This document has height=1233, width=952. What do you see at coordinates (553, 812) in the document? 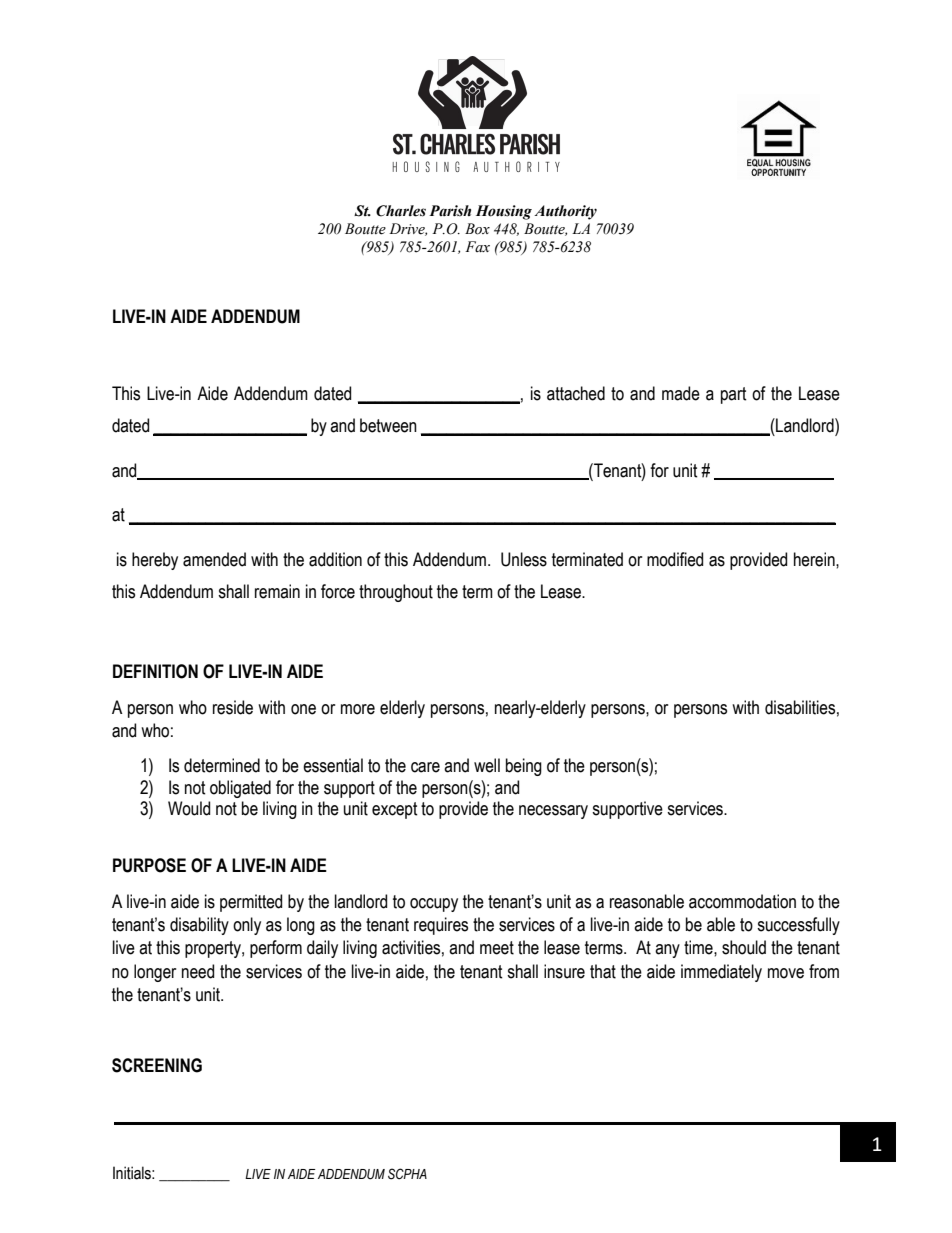
I see `necessary` at bounding box center [553, 812].
